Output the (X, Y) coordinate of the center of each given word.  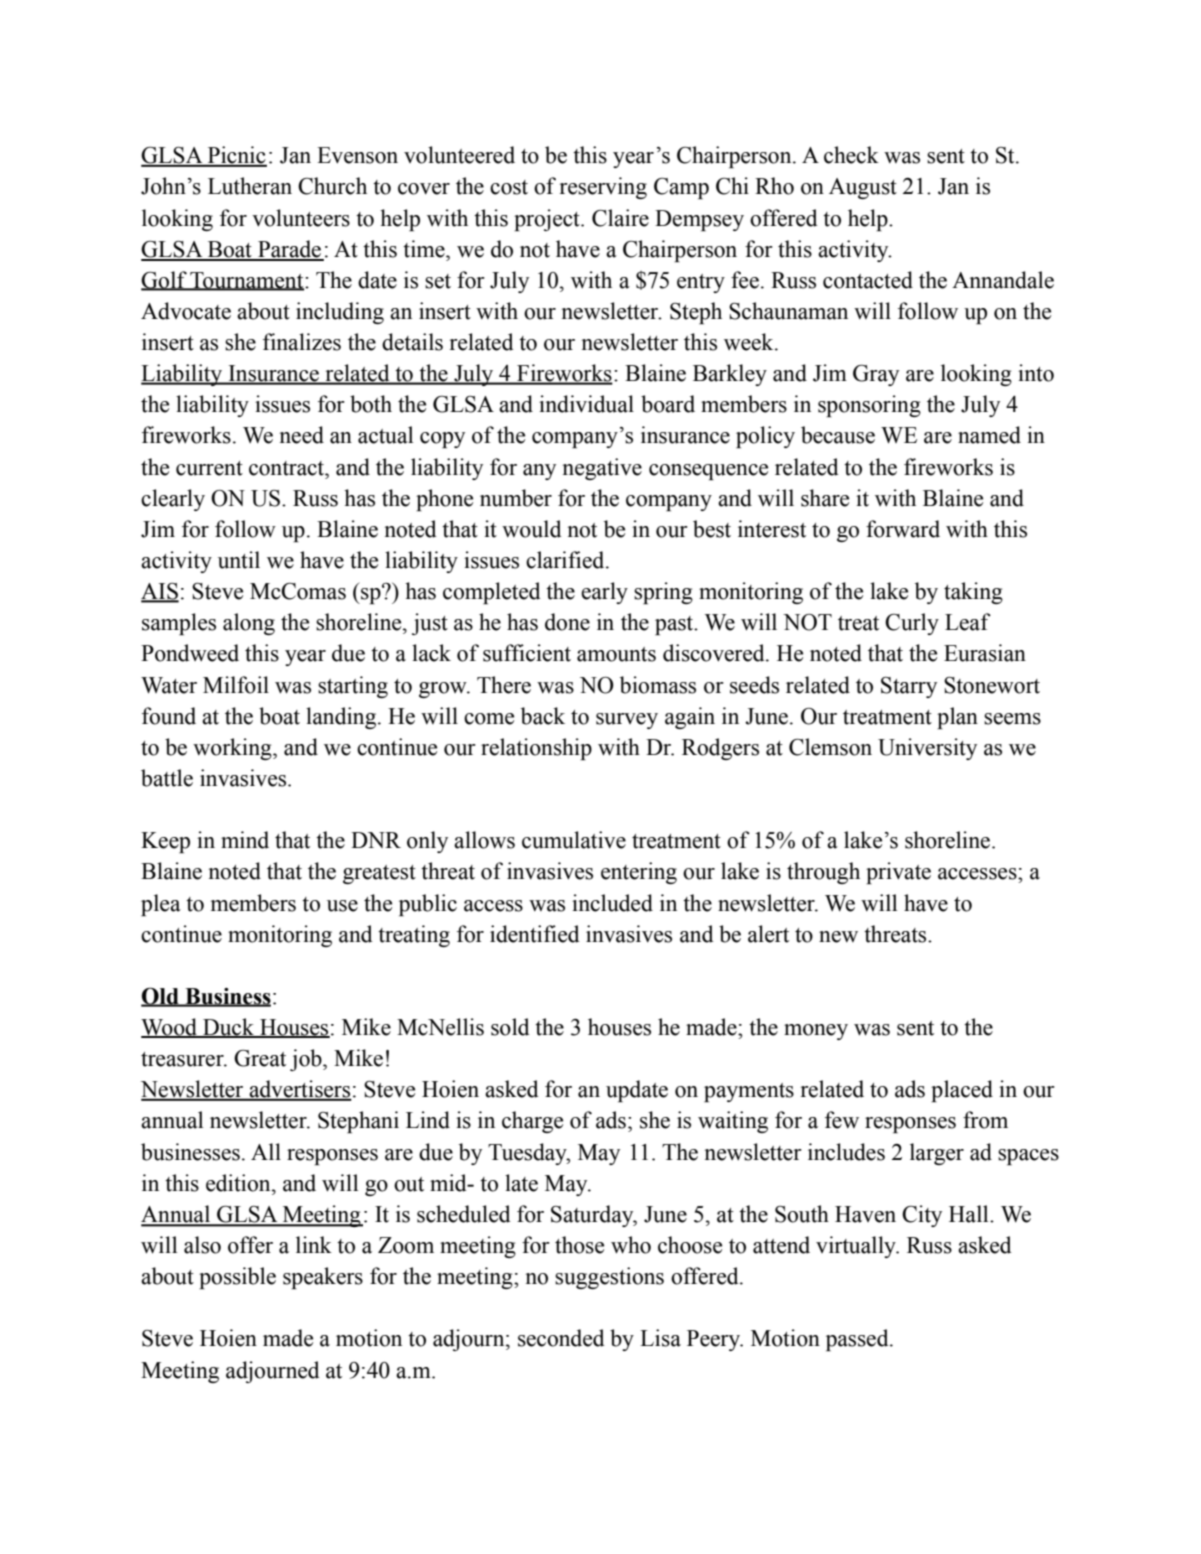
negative (602, 469)
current (209, 468)
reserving (603, 188)
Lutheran (250, 186)
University (927, 749)
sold (510, 1027)
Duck (228, 1028)
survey (627, 721)
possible (237, 1278)
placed (962, 1091)
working (233, 749)
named (989, 435)
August (863, 188)
